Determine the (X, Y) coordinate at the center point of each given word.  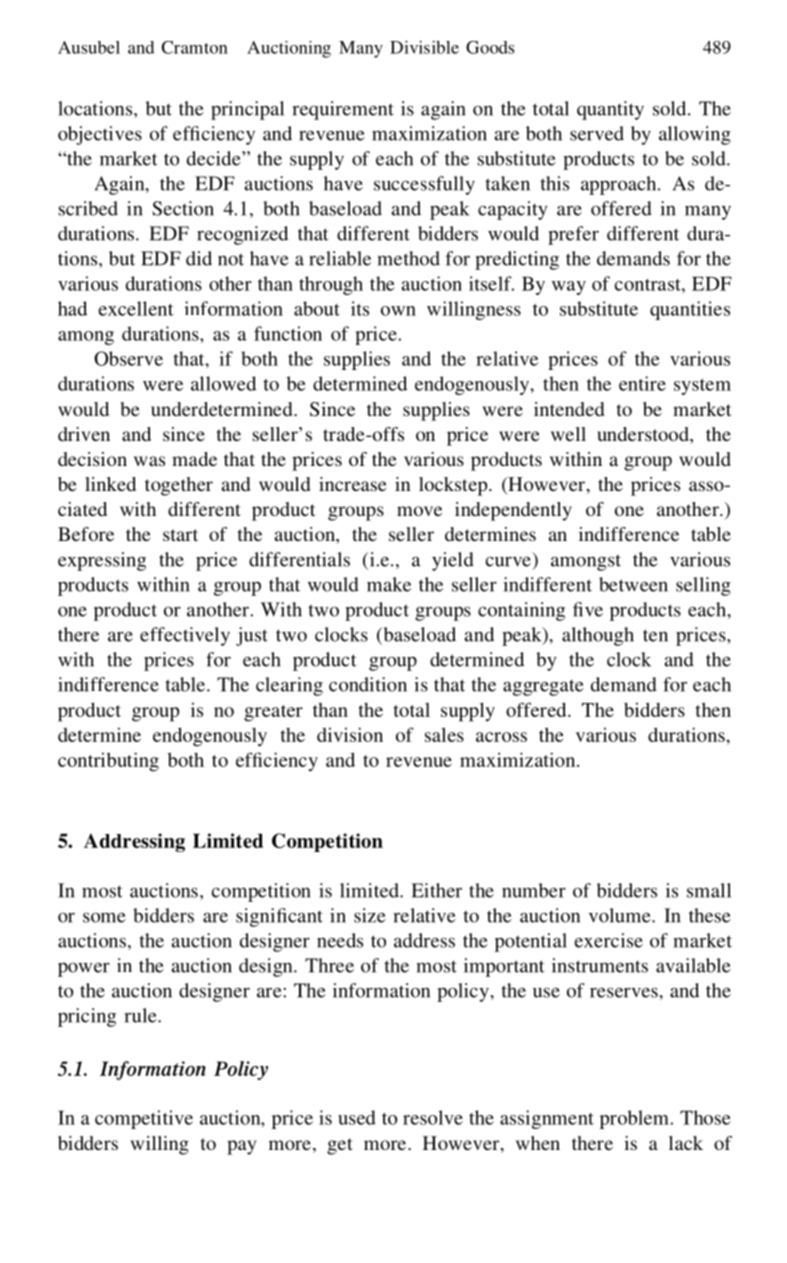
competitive (144, 1119)
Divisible (424, 47)
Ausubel (89, 47)
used (357, 1117)
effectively (185, 636)
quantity (610, 110)
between (633, 584)
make (389, 584)
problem (635, 1119)
